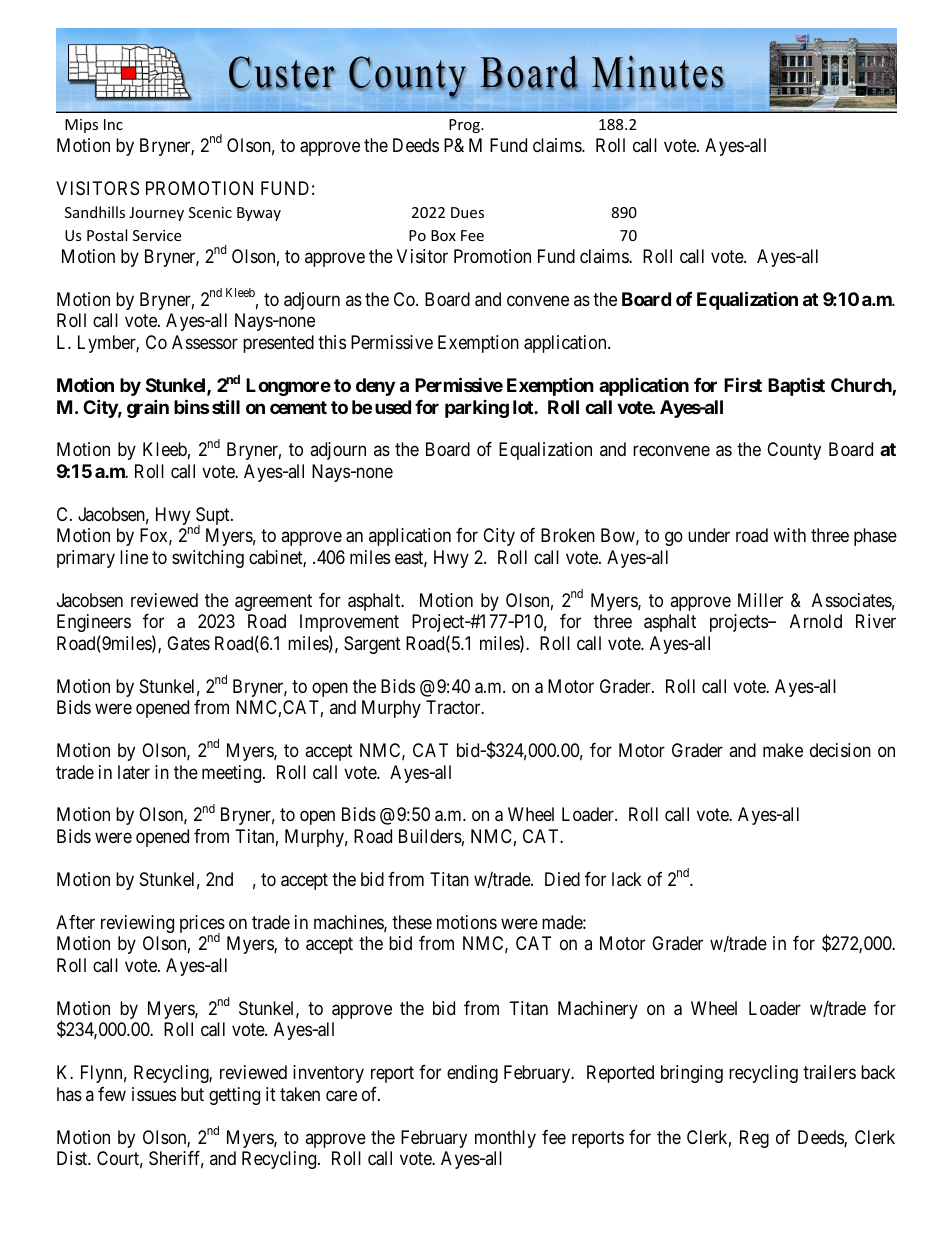 The height and width of the screenshot is (1233, 952). I want to click on Supt, so click(213, 517).
